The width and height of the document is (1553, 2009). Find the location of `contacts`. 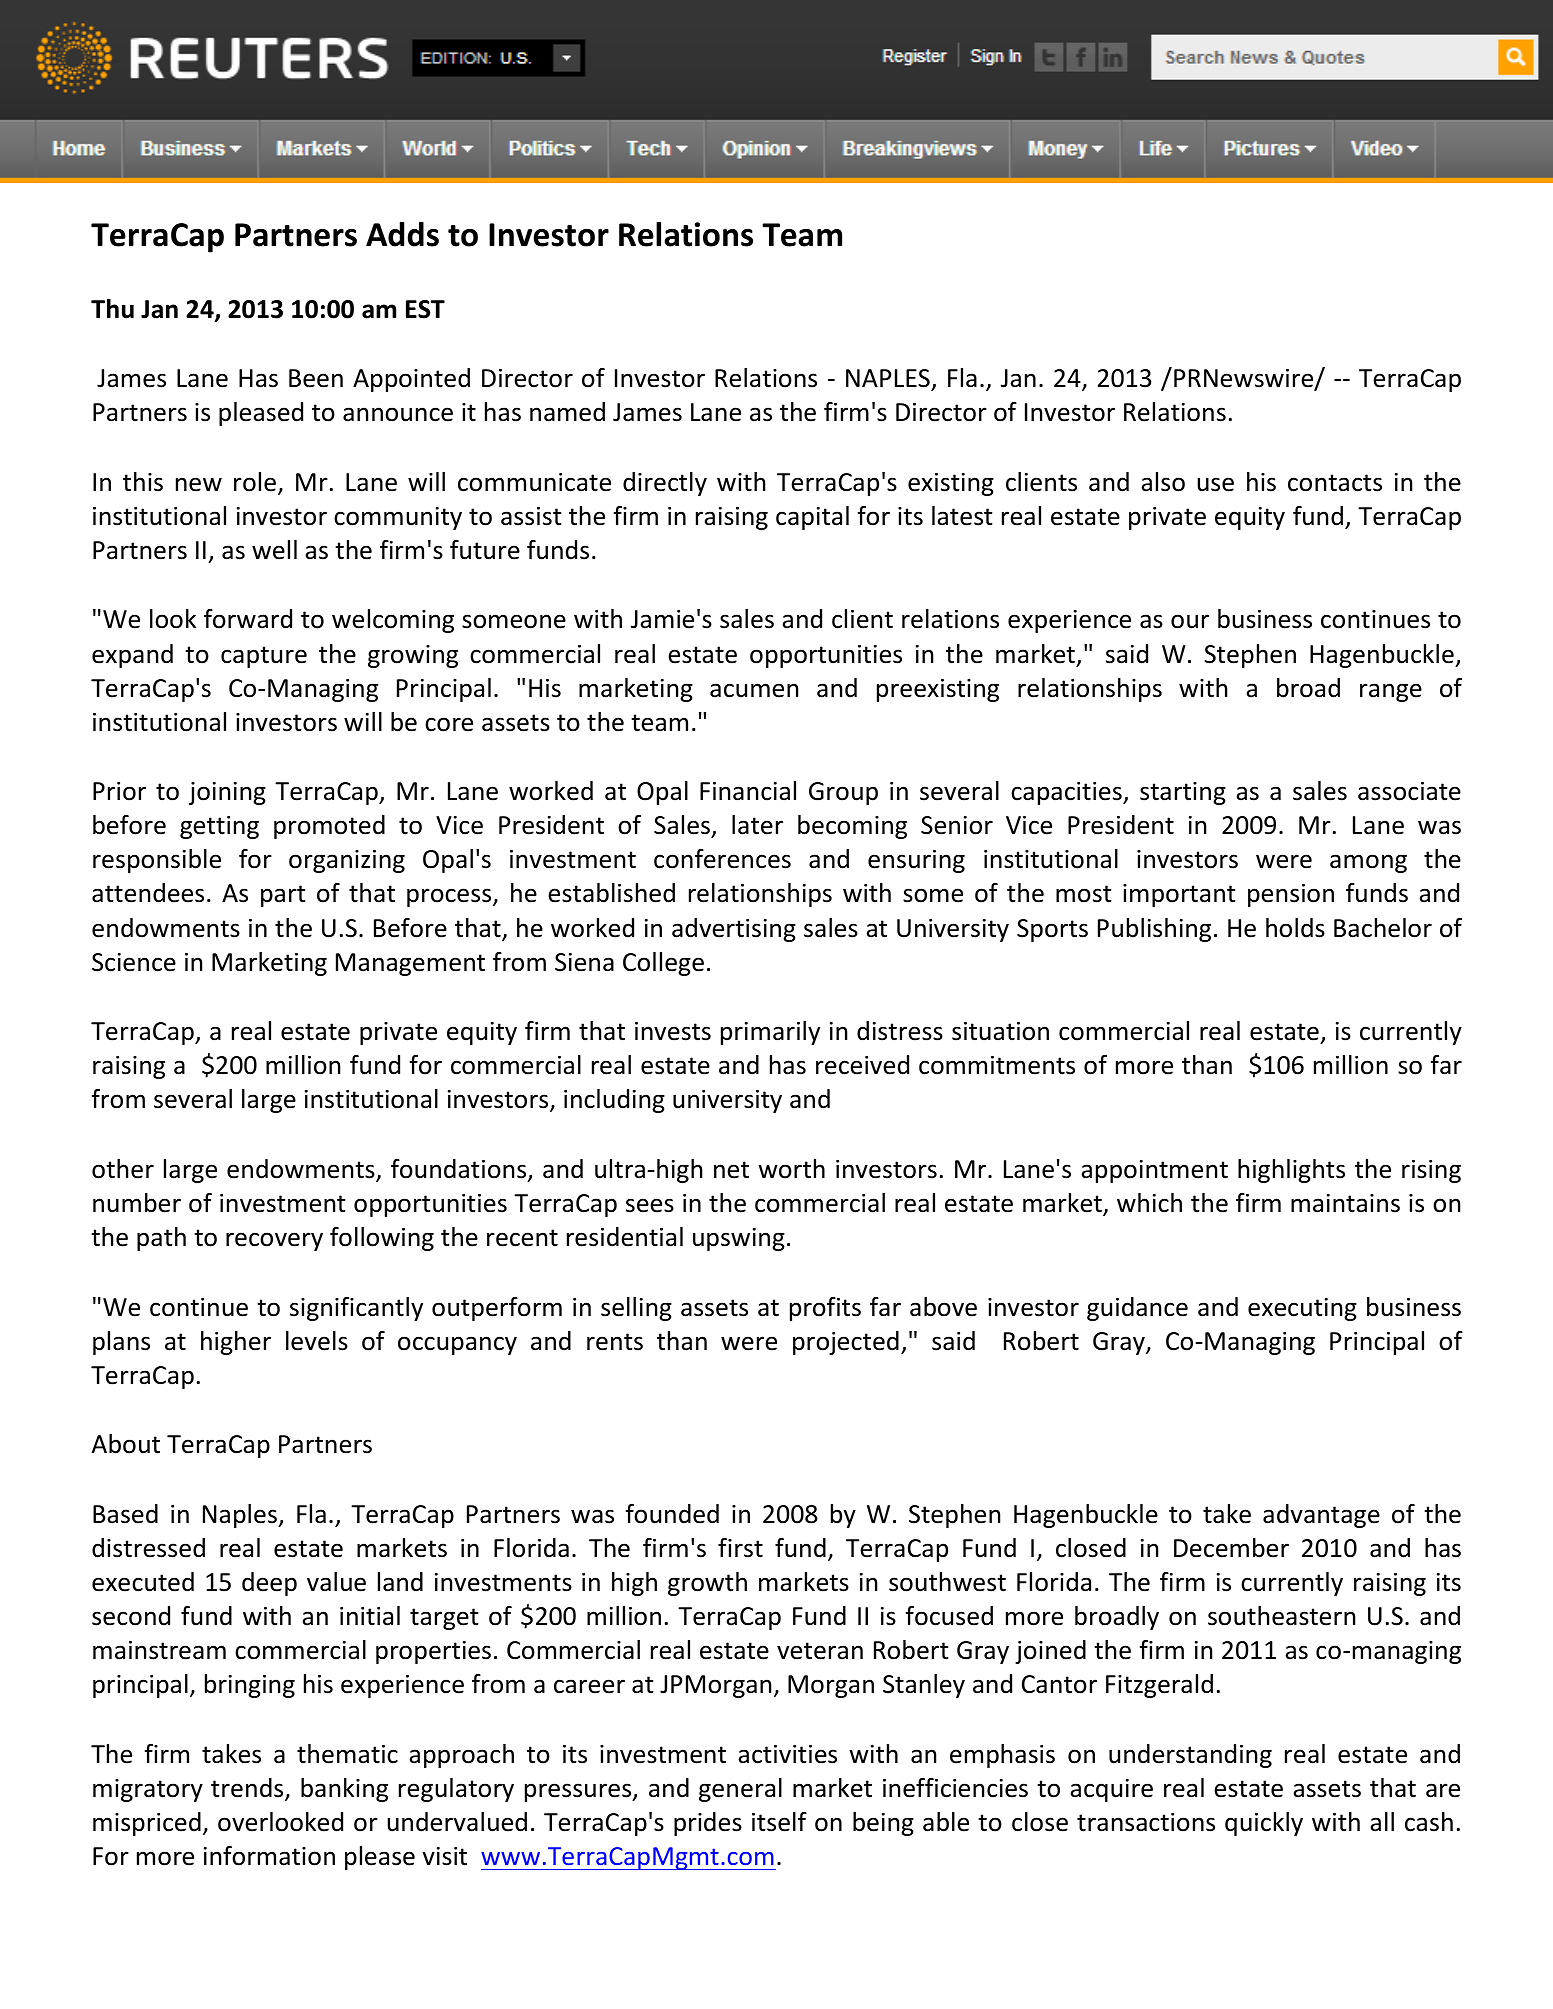

contacts is located at coordinates (1335, 483).
